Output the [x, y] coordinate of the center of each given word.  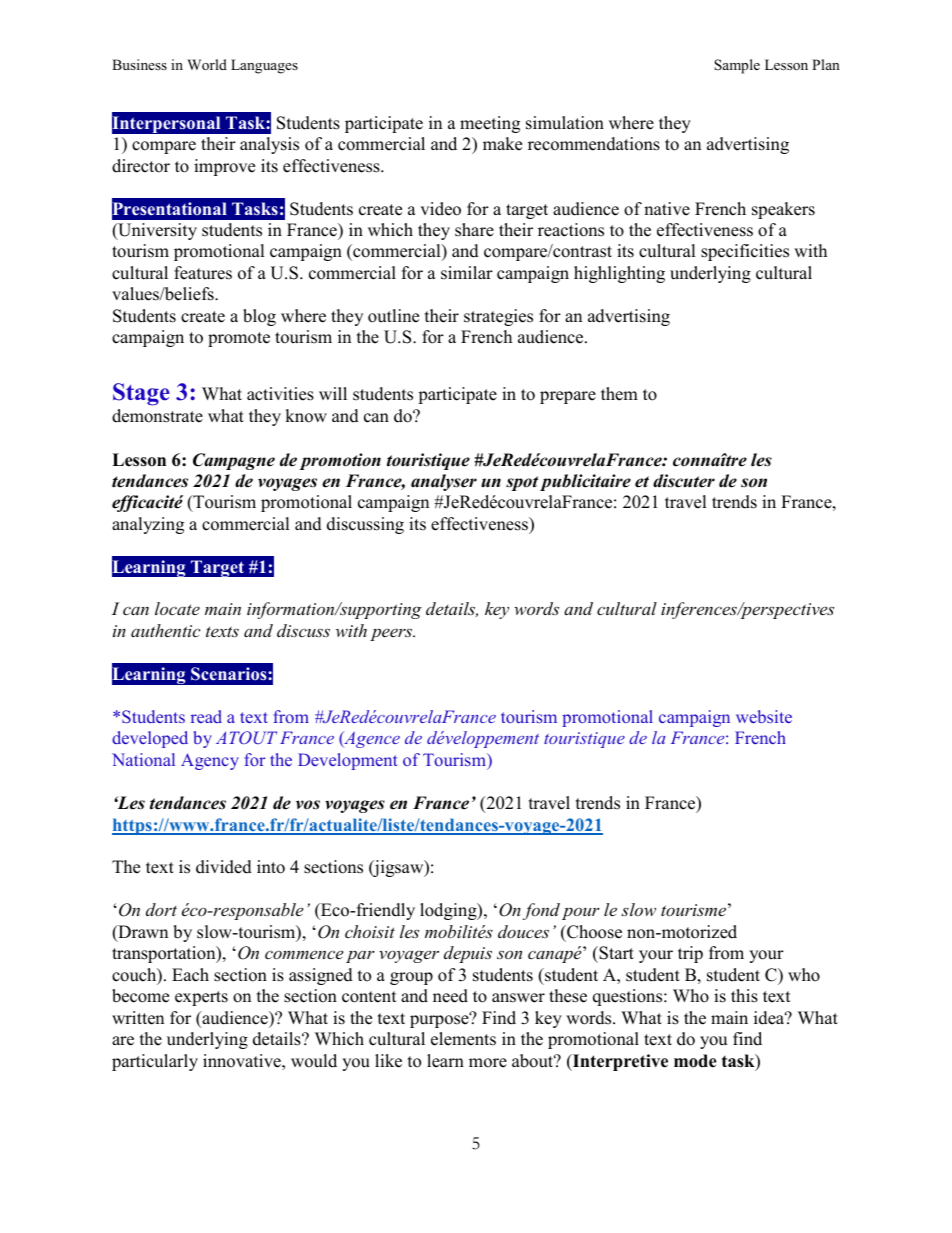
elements [463, 1039]
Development [348, 761]
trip [690, 954]
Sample [737, 66]
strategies [498, 317]
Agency [210, 761]
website [764, 716]
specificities [745, 252]
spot [522, 483]
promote [239, 339]
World [207, 64]
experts [201, 998]
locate [177, 608]
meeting [490, 124]
